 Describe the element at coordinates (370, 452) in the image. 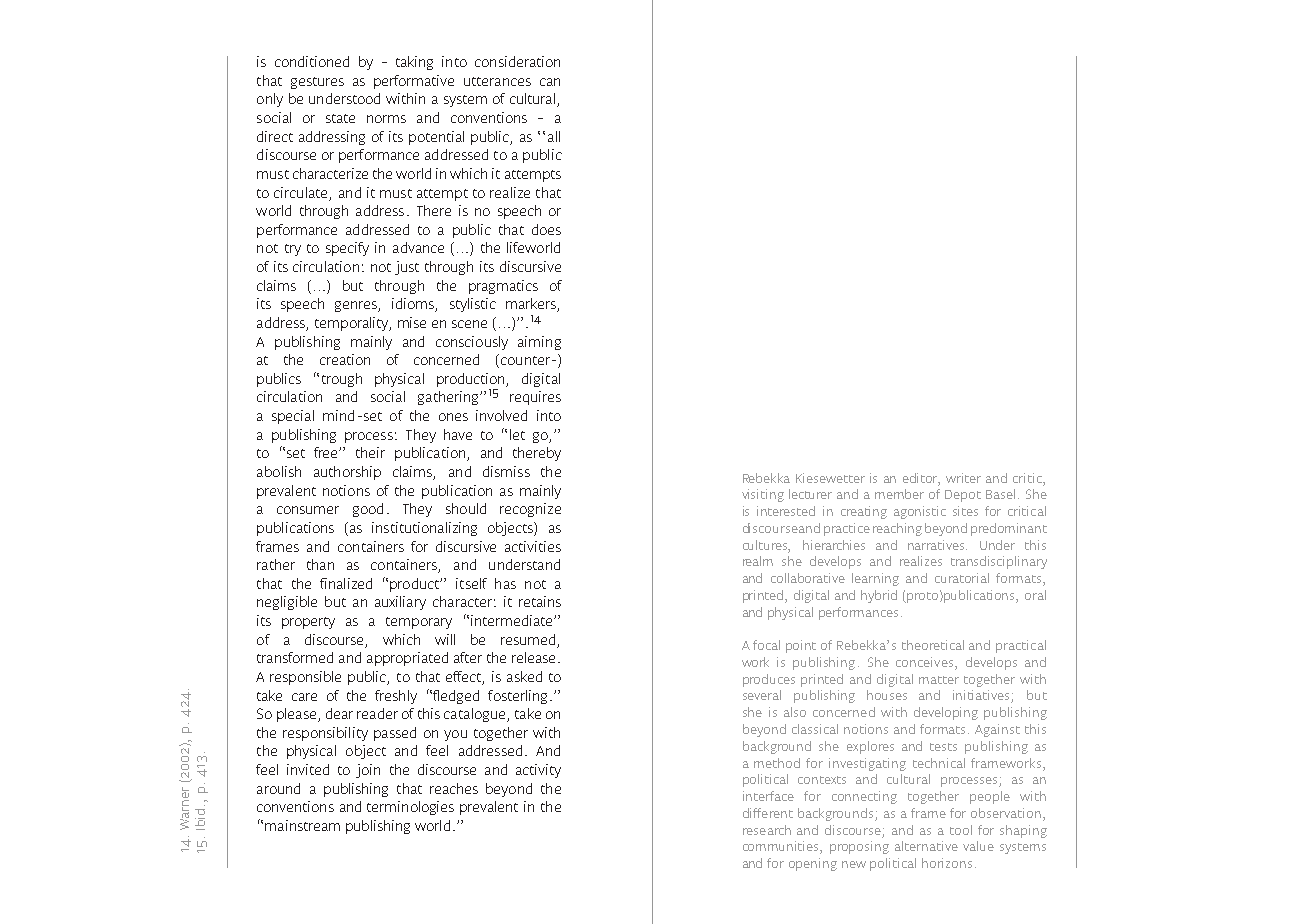

I see `their` at that location.
